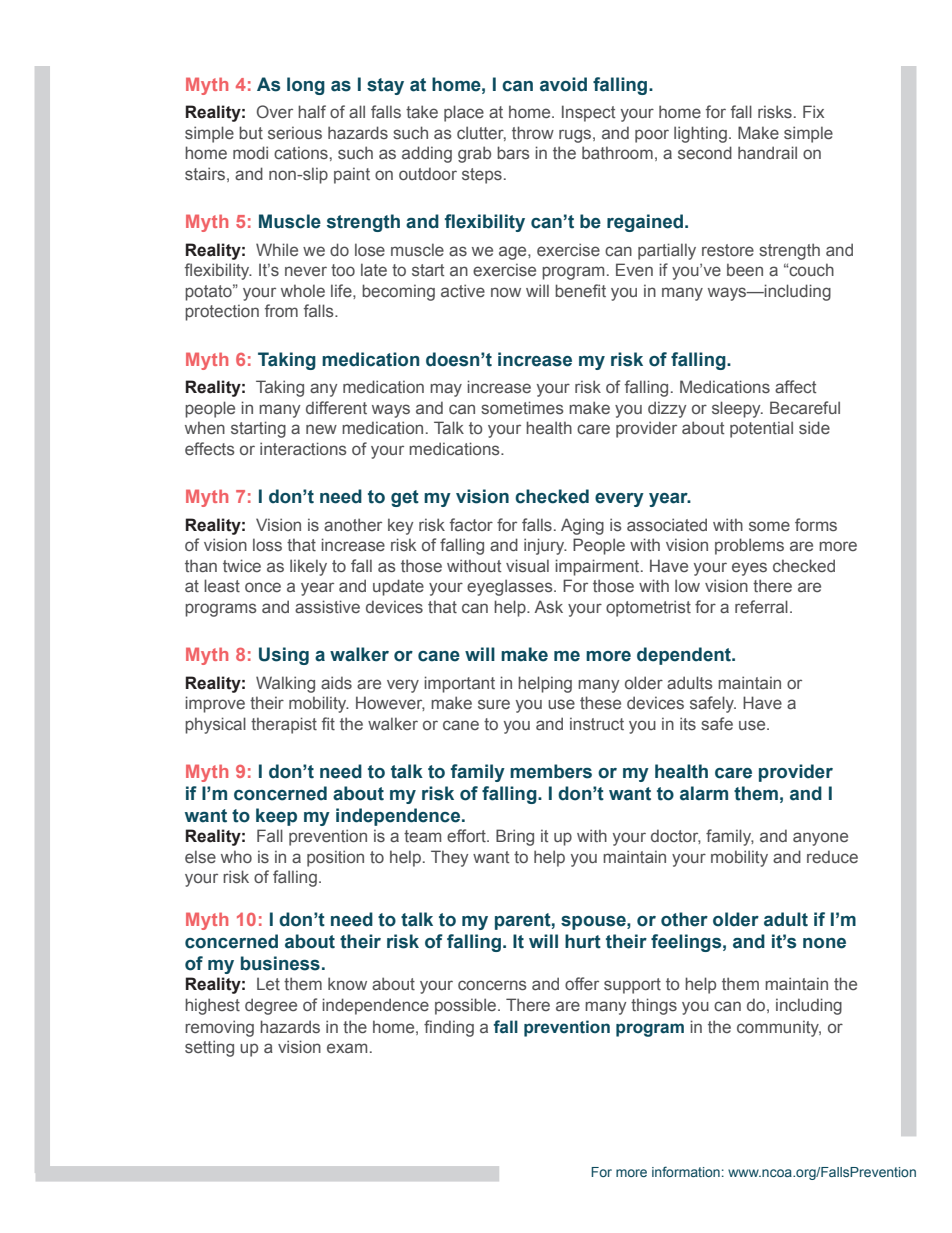 The height and width of the screenshot is (1233, 952). What do you see at coordinates (284, 656) in the screenshot?
I see `Using` at bounding box center [284, 656].
